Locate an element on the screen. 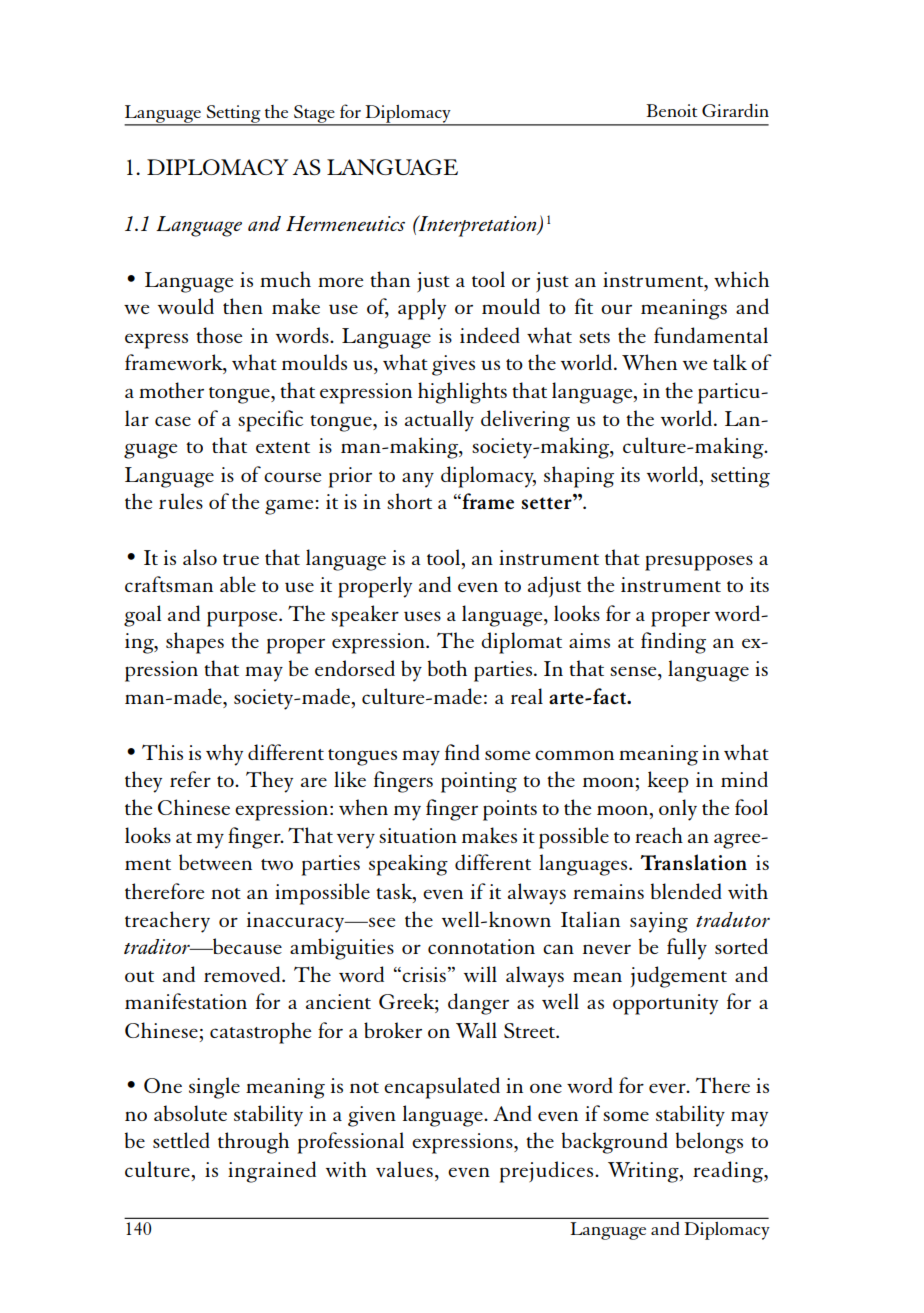 The width and height of the screenshot is (924, 1313). both is located at coordinates (447, 668).
